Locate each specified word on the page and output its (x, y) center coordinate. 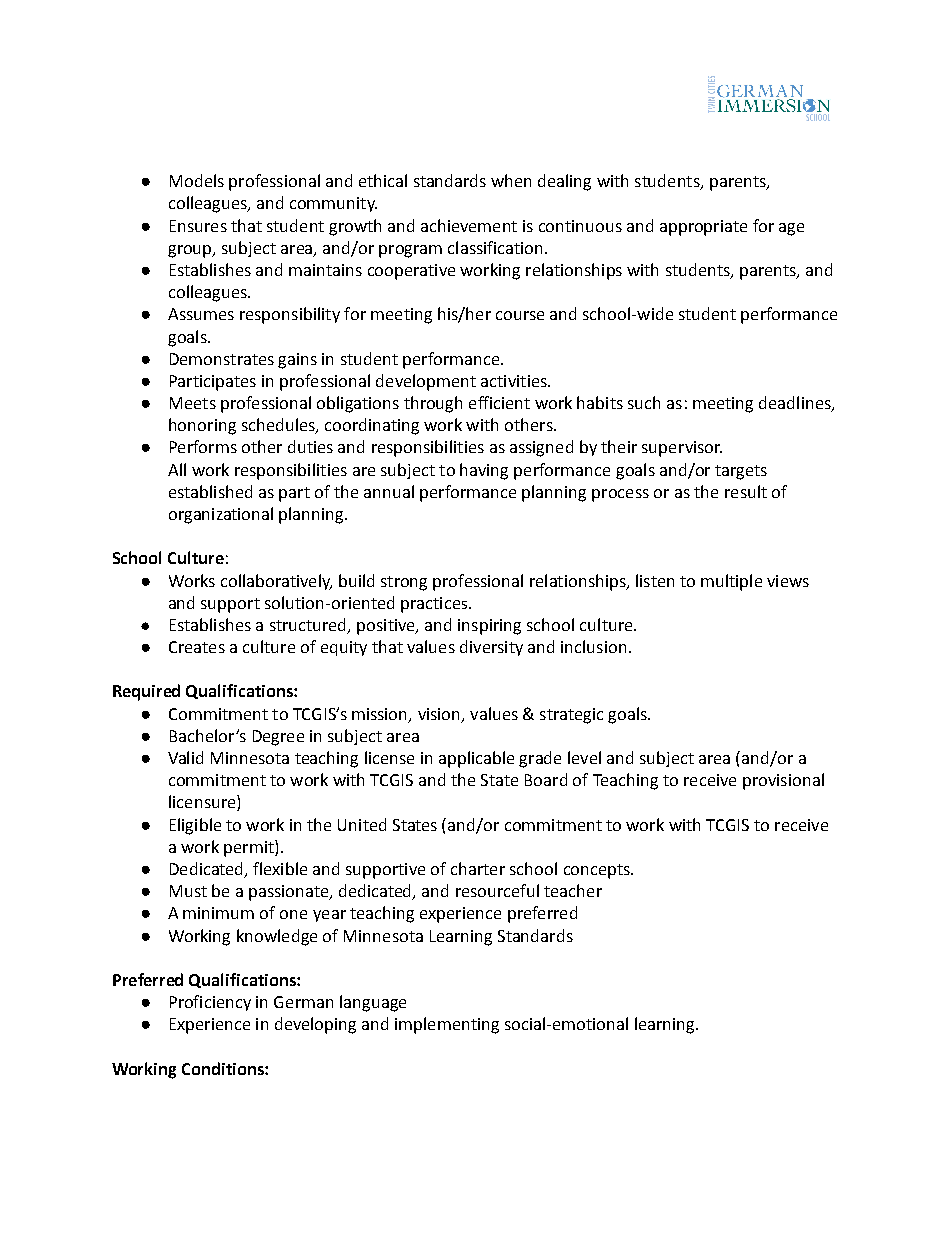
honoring (202, 426)
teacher (573, 890)
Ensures (198, 226)
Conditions (224, 1068)
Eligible (195, 826)
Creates (197, 647)
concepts (598, 871)
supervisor (682, 449)
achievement (469, 225)
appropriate (703, 228)
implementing (447, 1025)
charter (478, 868)
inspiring (489, 627)
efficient (499, 402)
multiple (731, 582)
